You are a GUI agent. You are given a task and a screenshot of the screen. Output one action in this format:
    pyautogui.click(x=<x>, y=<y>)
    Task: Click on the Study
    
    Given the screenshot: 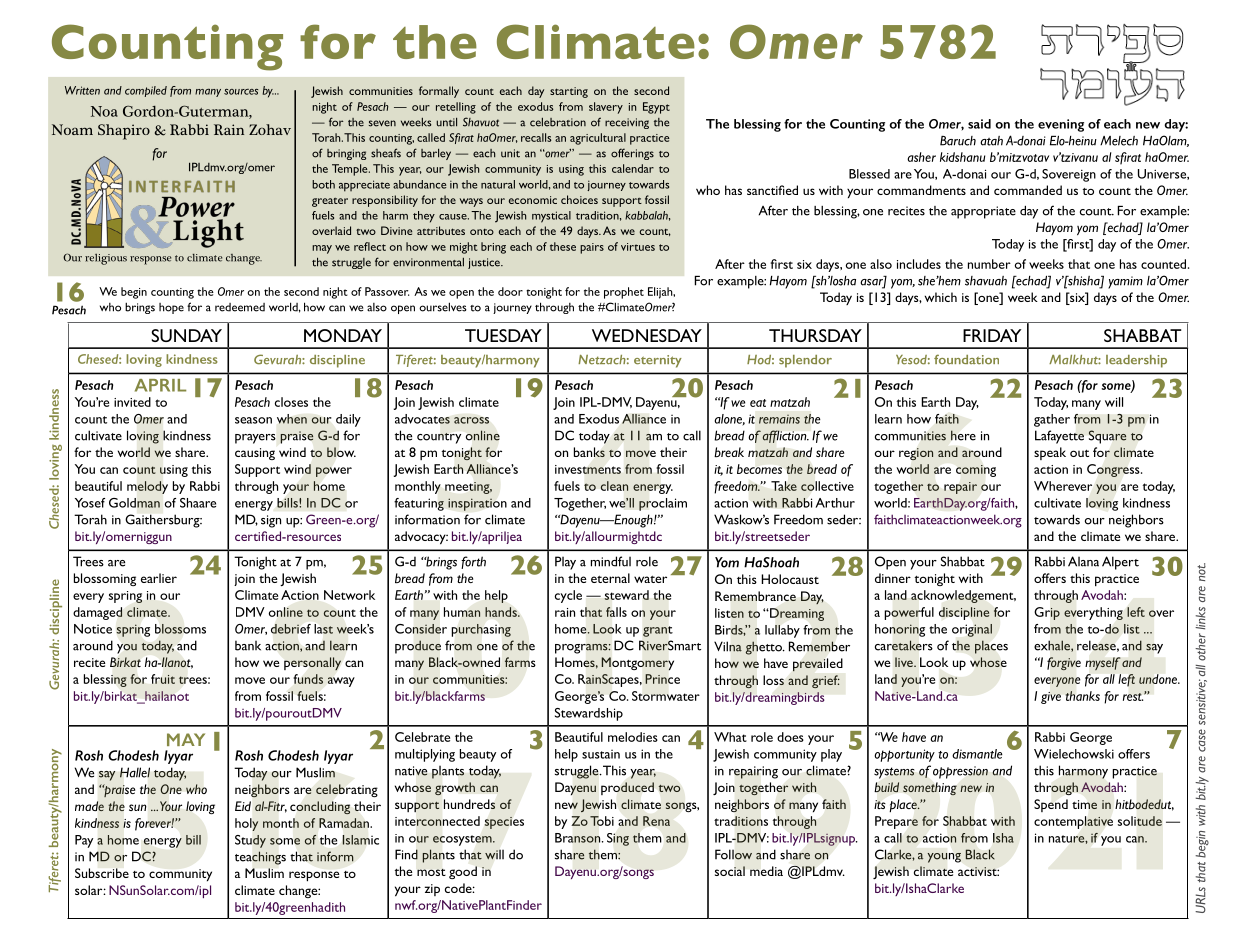 What is the action you would take?
    pyautogui.click(x=250, y=841)
